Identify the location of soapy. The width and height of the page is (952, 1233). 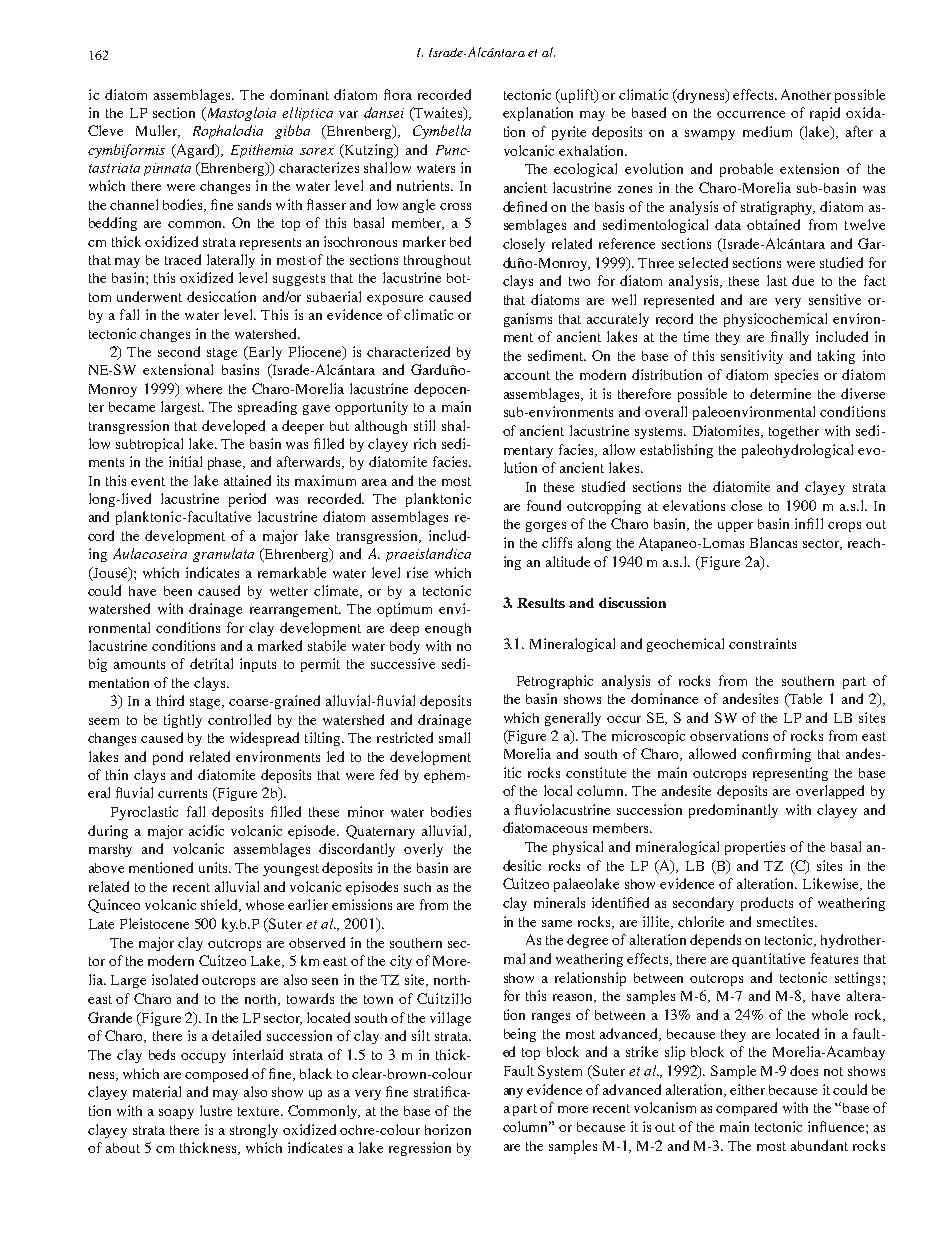
(176, 1114).
